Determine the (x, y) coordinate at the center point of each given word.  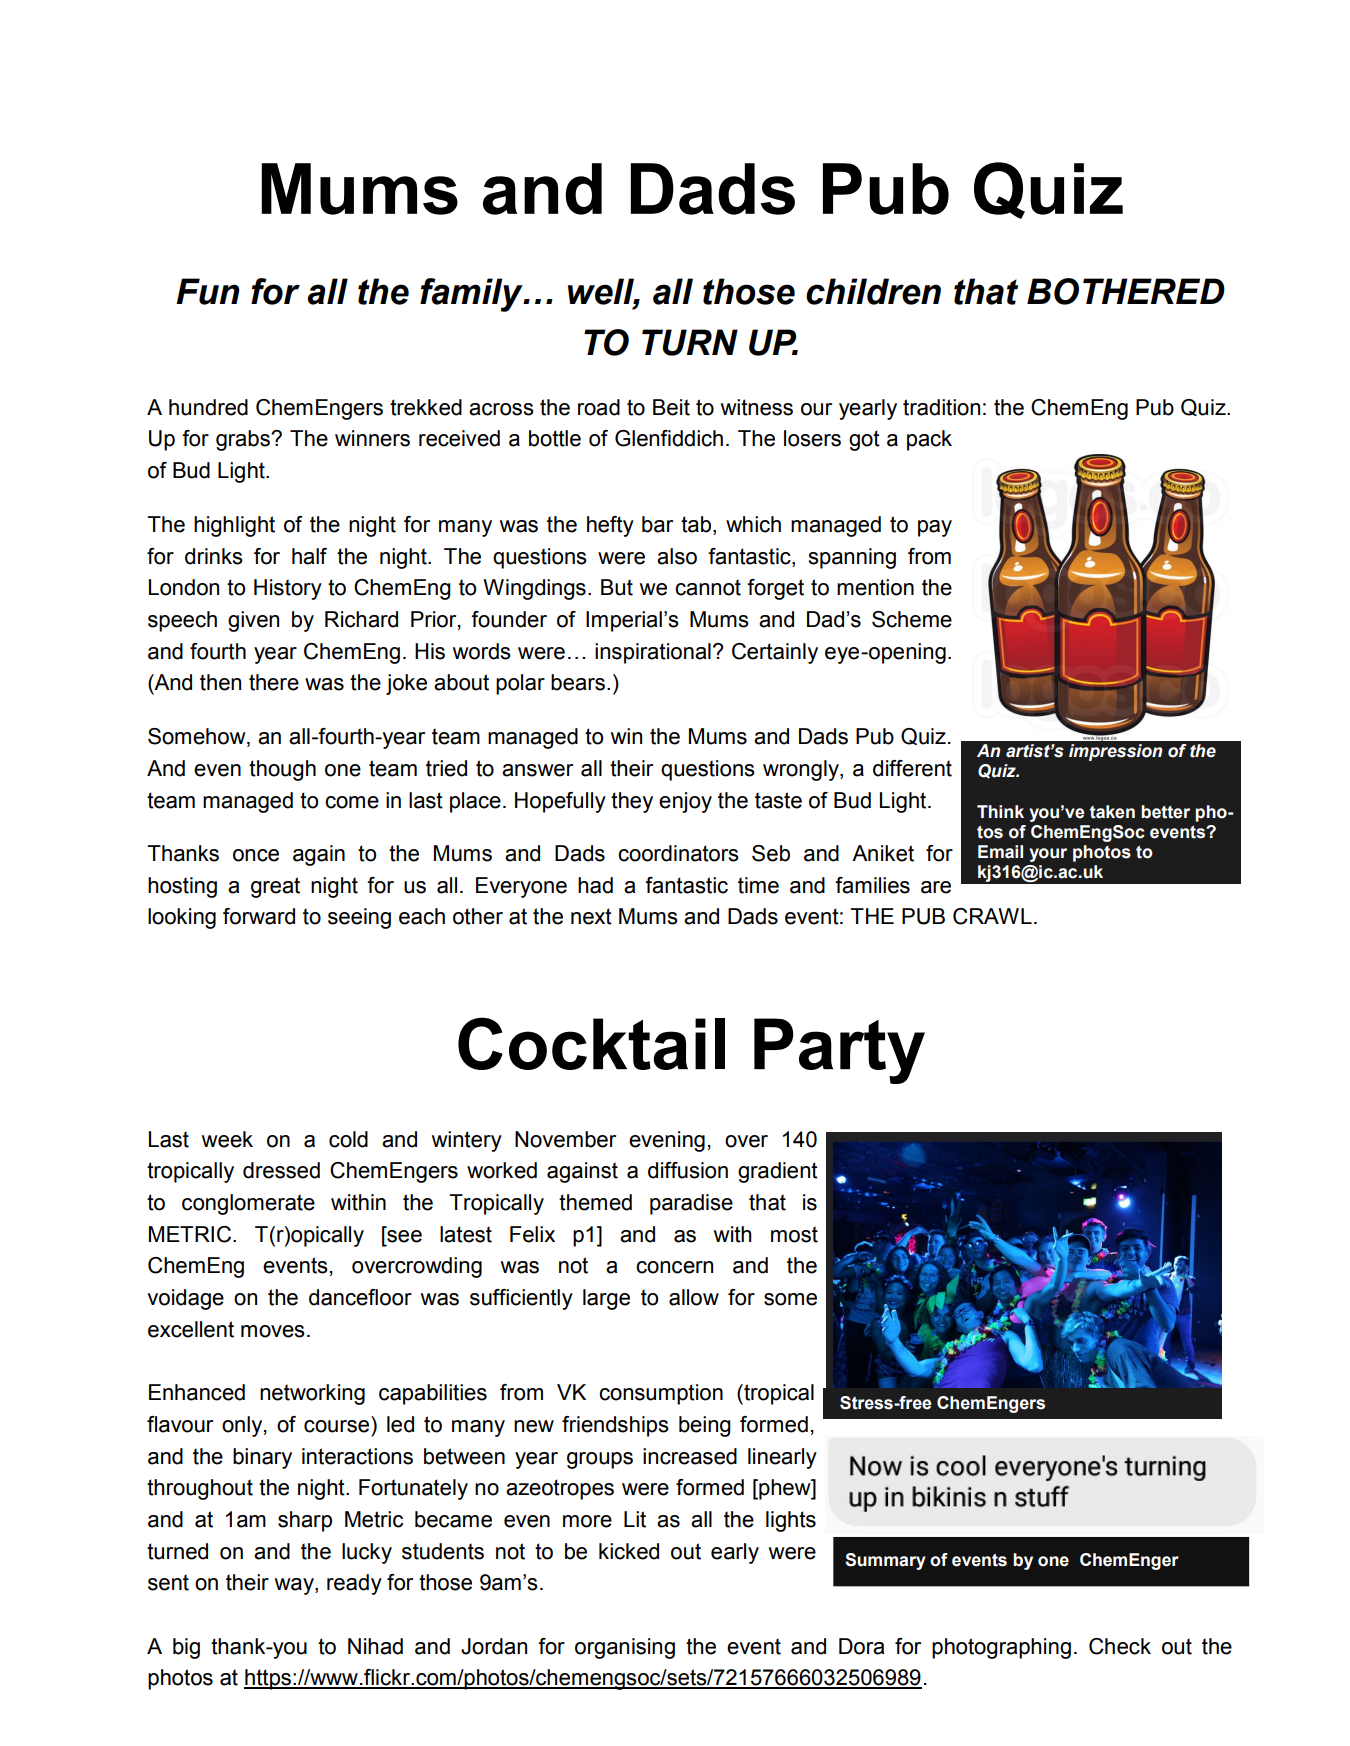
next (591, 916)
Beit (671, 407)
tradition (941, 407)
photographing (1001, 1648)
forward (259, 916)
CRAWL (992, 916)
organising (625, 1648)
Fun (208, 291)
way (295, 1586)
